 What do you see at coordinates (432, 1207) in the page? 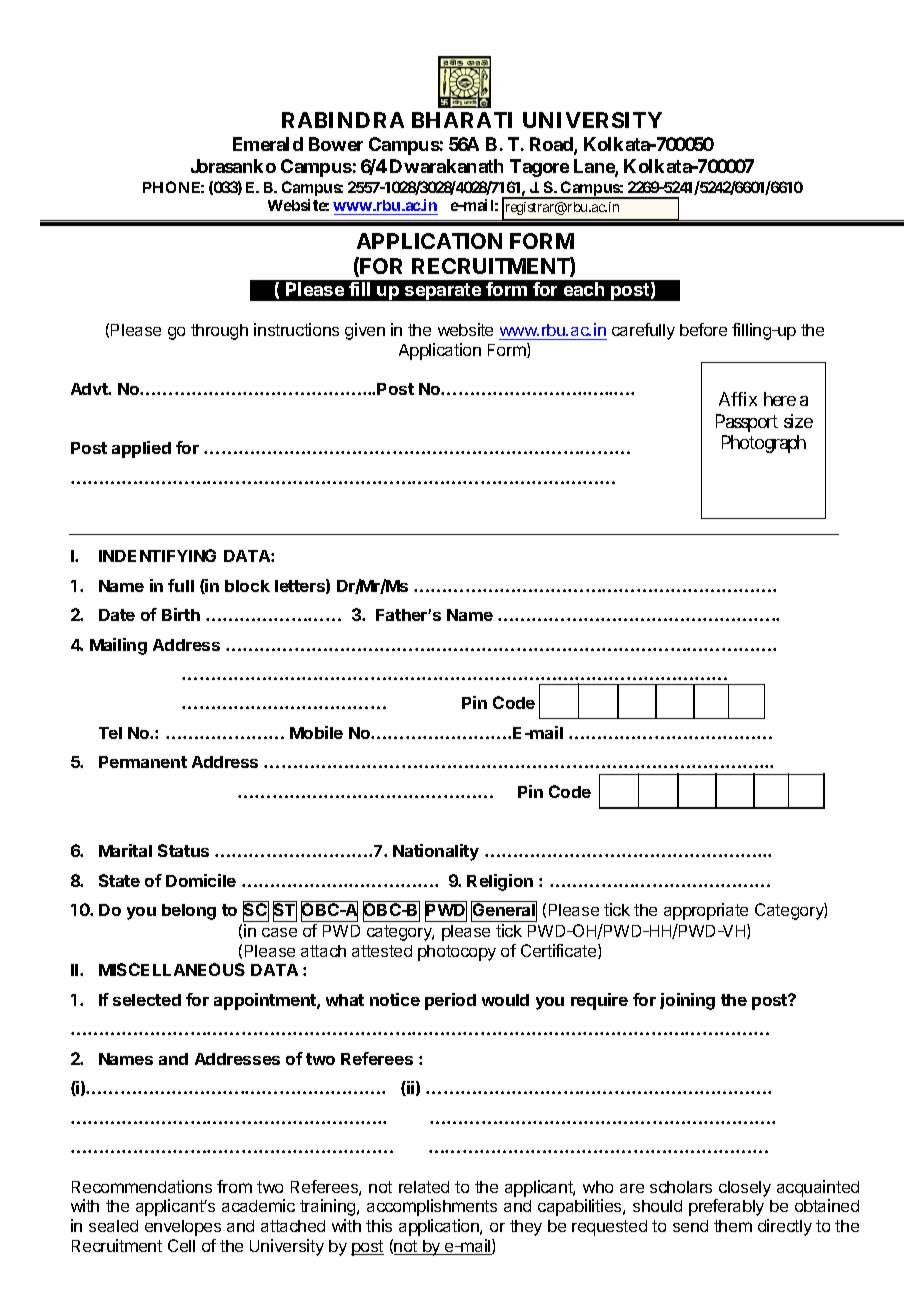
I see `accomplishments` at bounding box center [432, 1207].
